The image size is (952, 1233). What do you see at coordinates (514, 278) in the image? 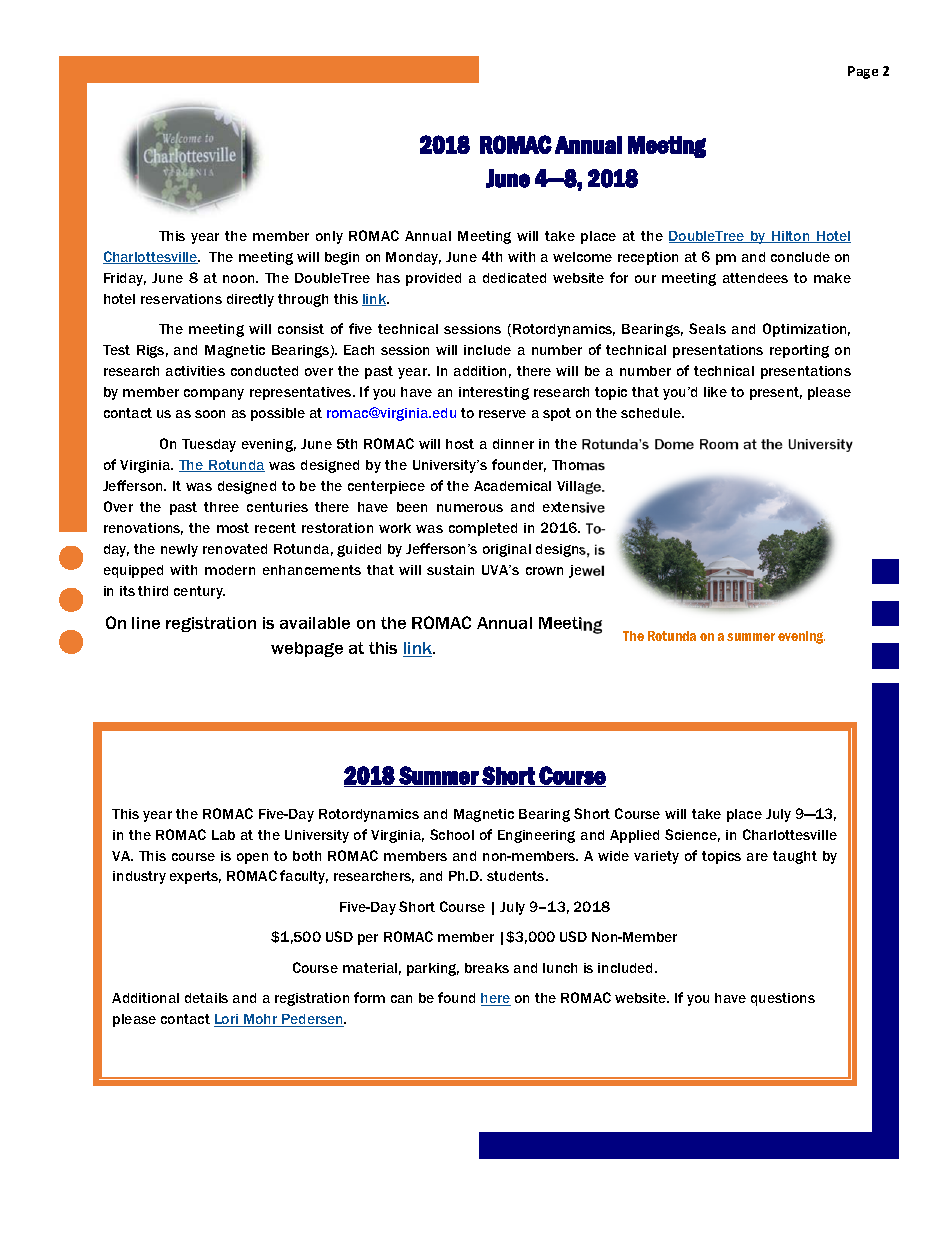
I see `dedicated` at bounding box center [514, 278].
